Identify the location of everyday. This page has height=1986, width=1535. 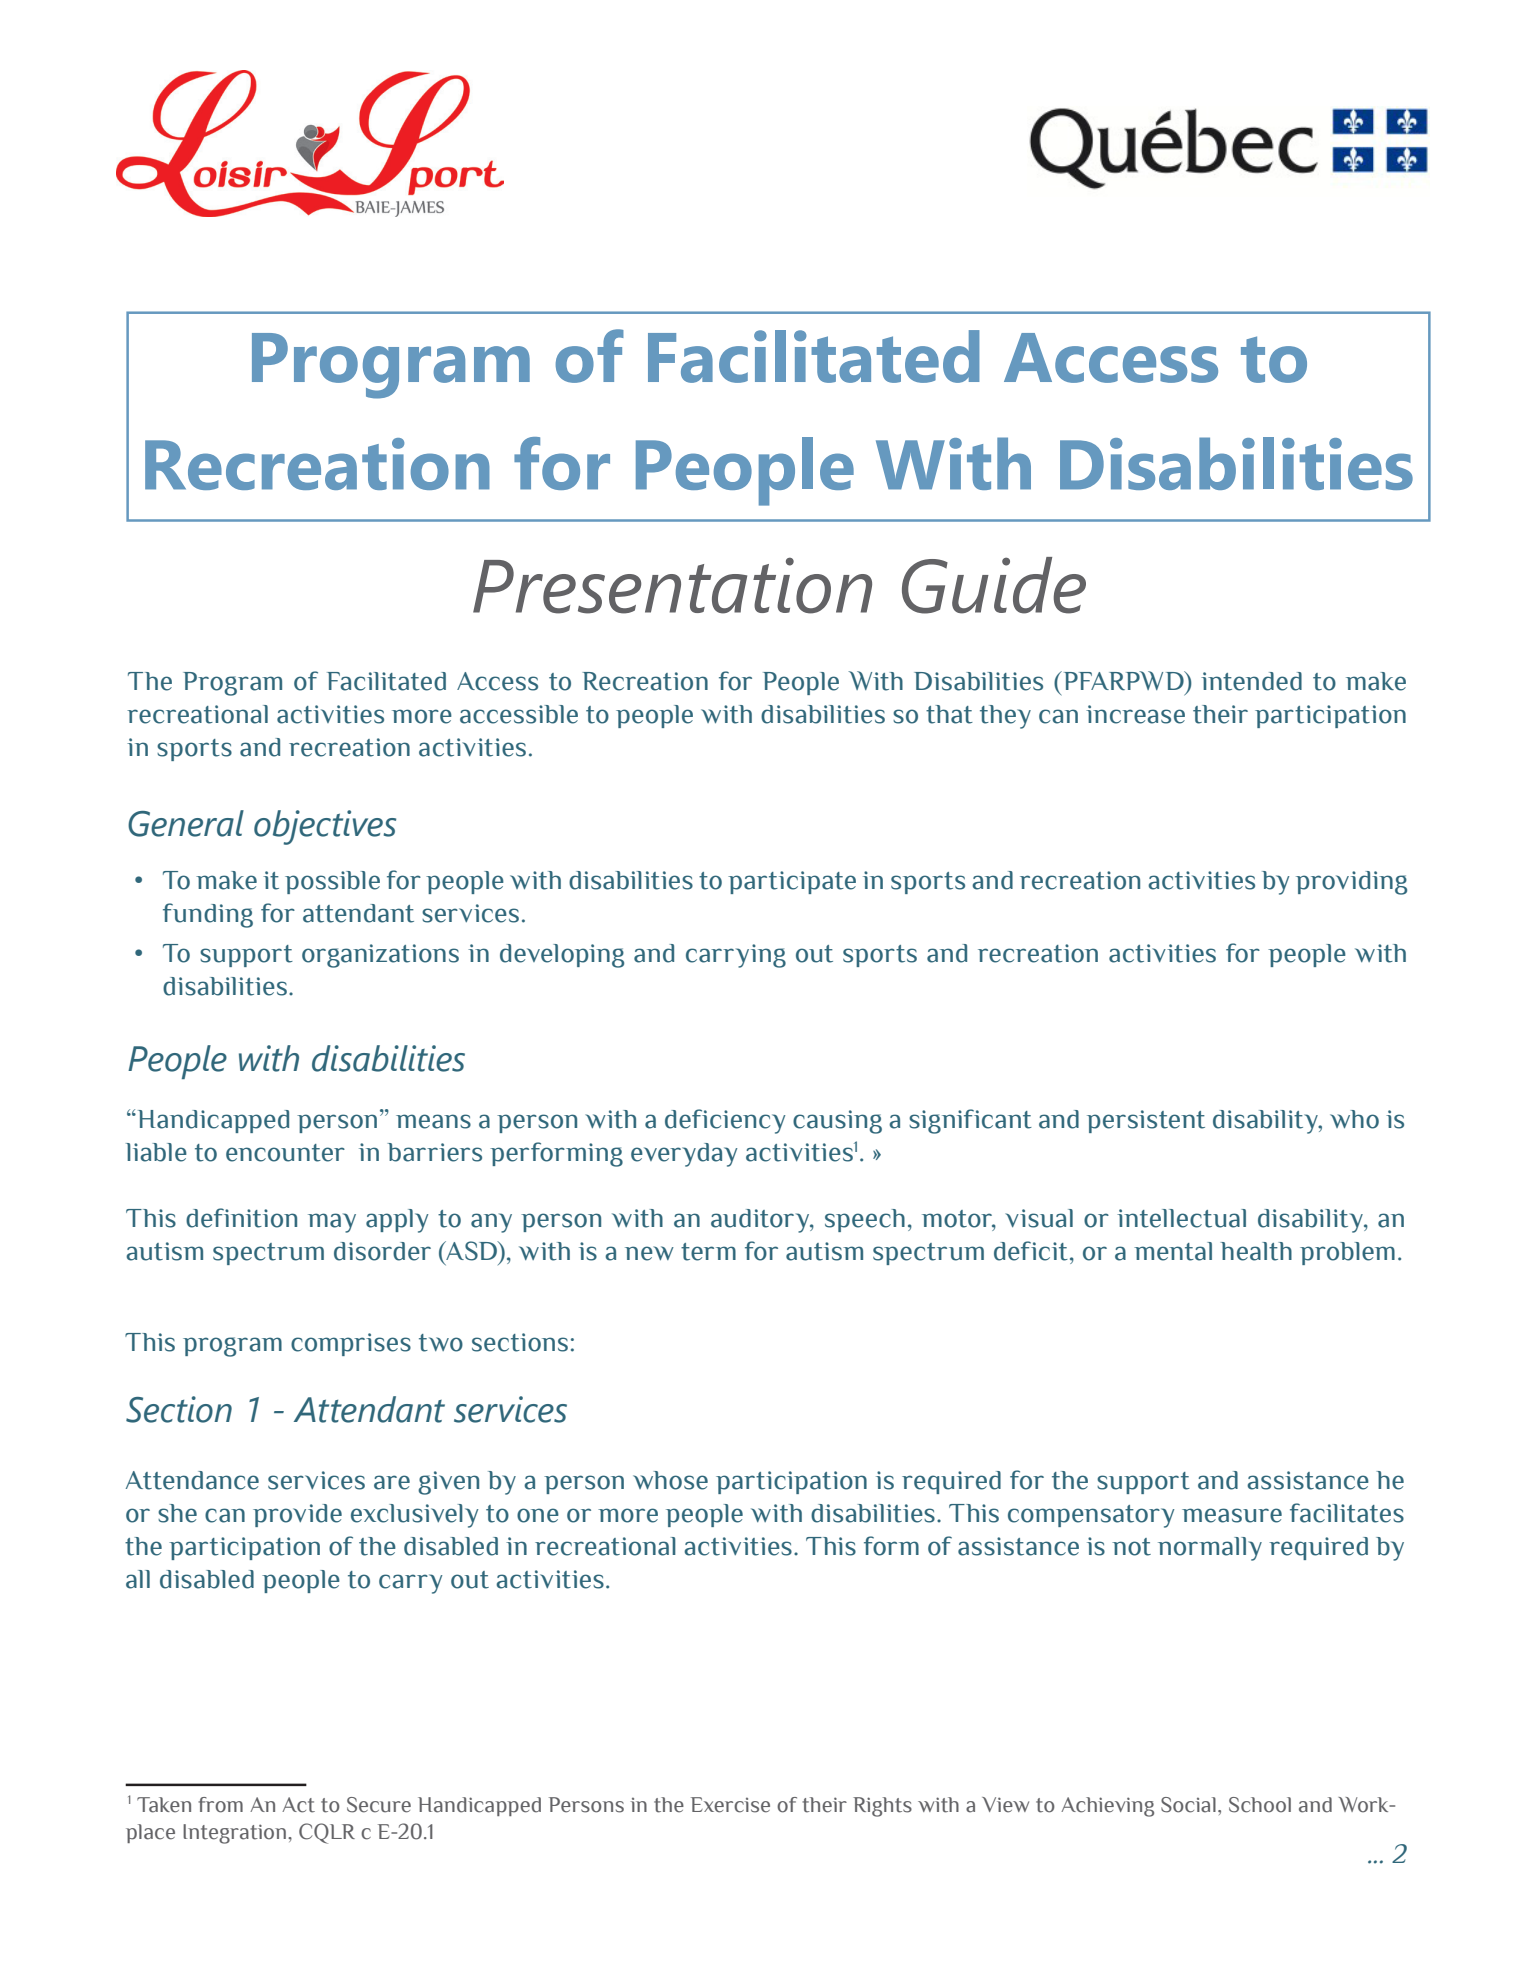
(684, 1155).
